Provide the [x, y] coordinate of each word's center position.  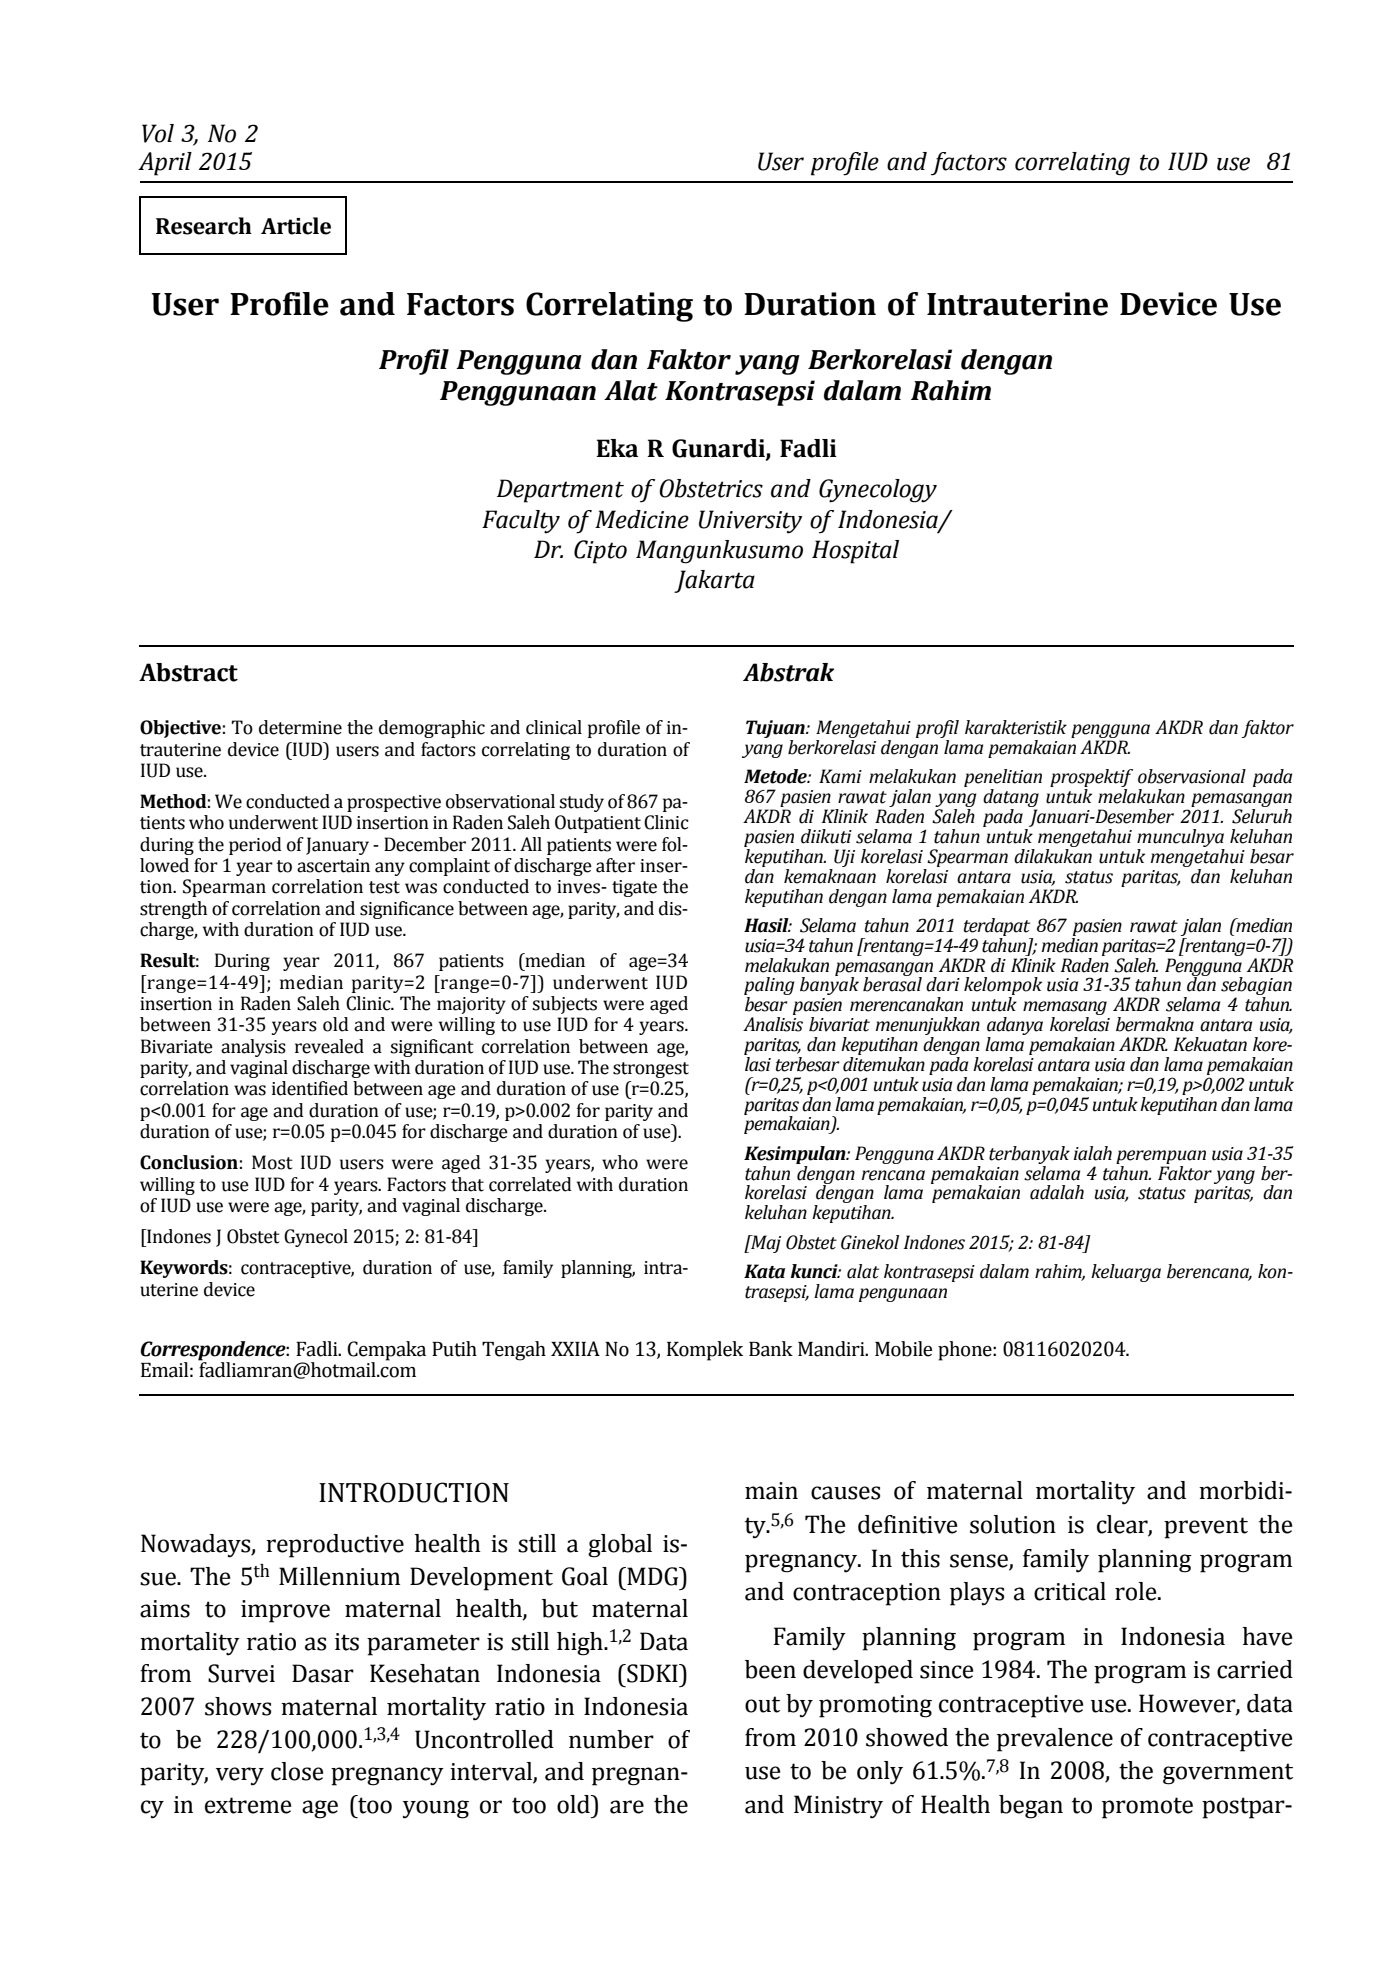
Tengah [514, 1351]
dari [943, 984]
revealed [329, 1046]
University [750, 522]
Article [296, 226]
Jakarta [714, 581]
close [297, 1771]
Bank [771, 1349]
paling [769, 987]
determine [300, 727]
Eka [617, 448]
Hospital [855, 552]
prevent [1206, 1528]
